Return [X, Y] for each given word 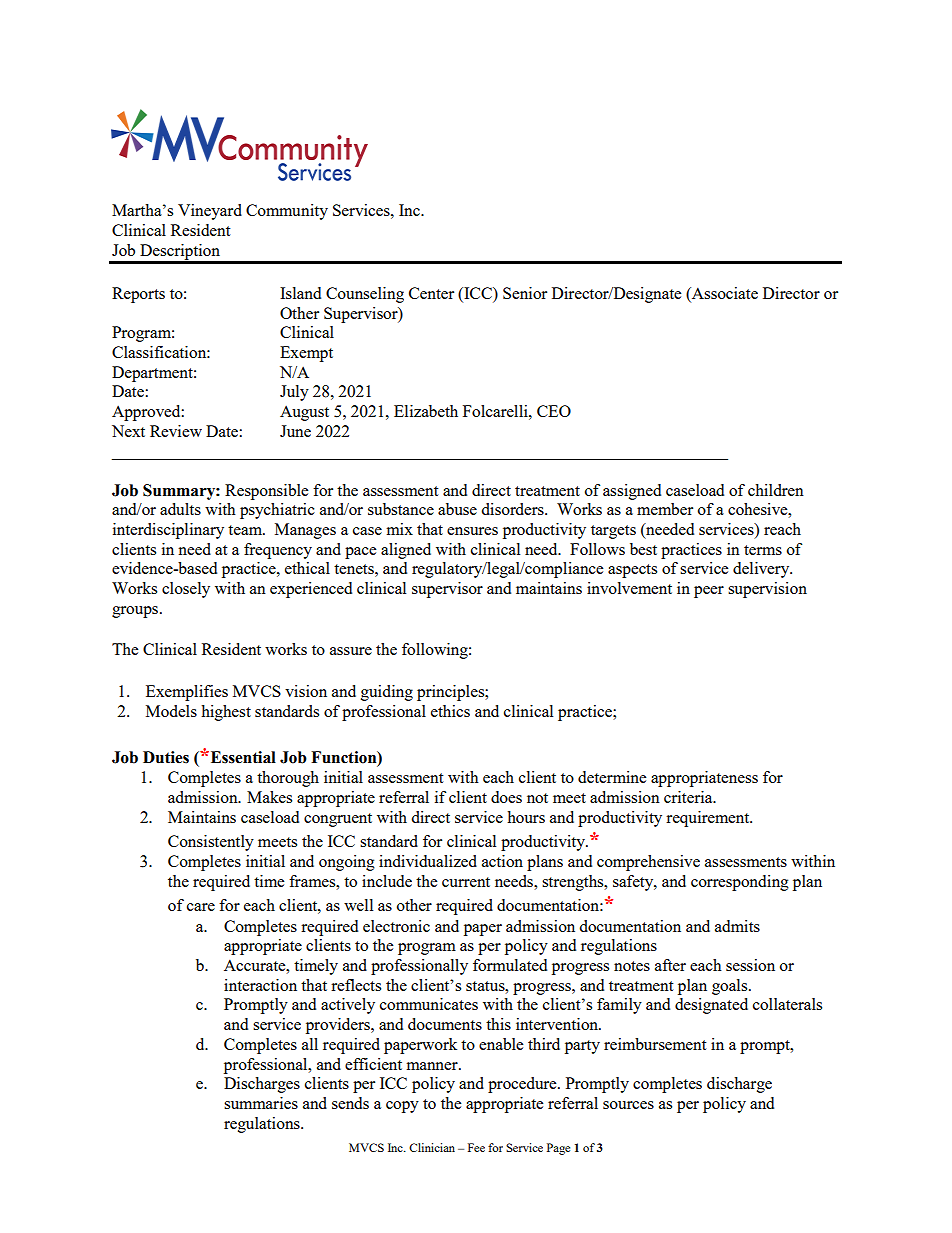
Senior [525, 293]
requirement [709, 819]
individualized [428, 861]
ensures [472, 531]
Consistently [211, 843]
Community [287, 212]
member [665, 509]
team [246, 530]
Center [431, 293]
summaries [261, 1103]
